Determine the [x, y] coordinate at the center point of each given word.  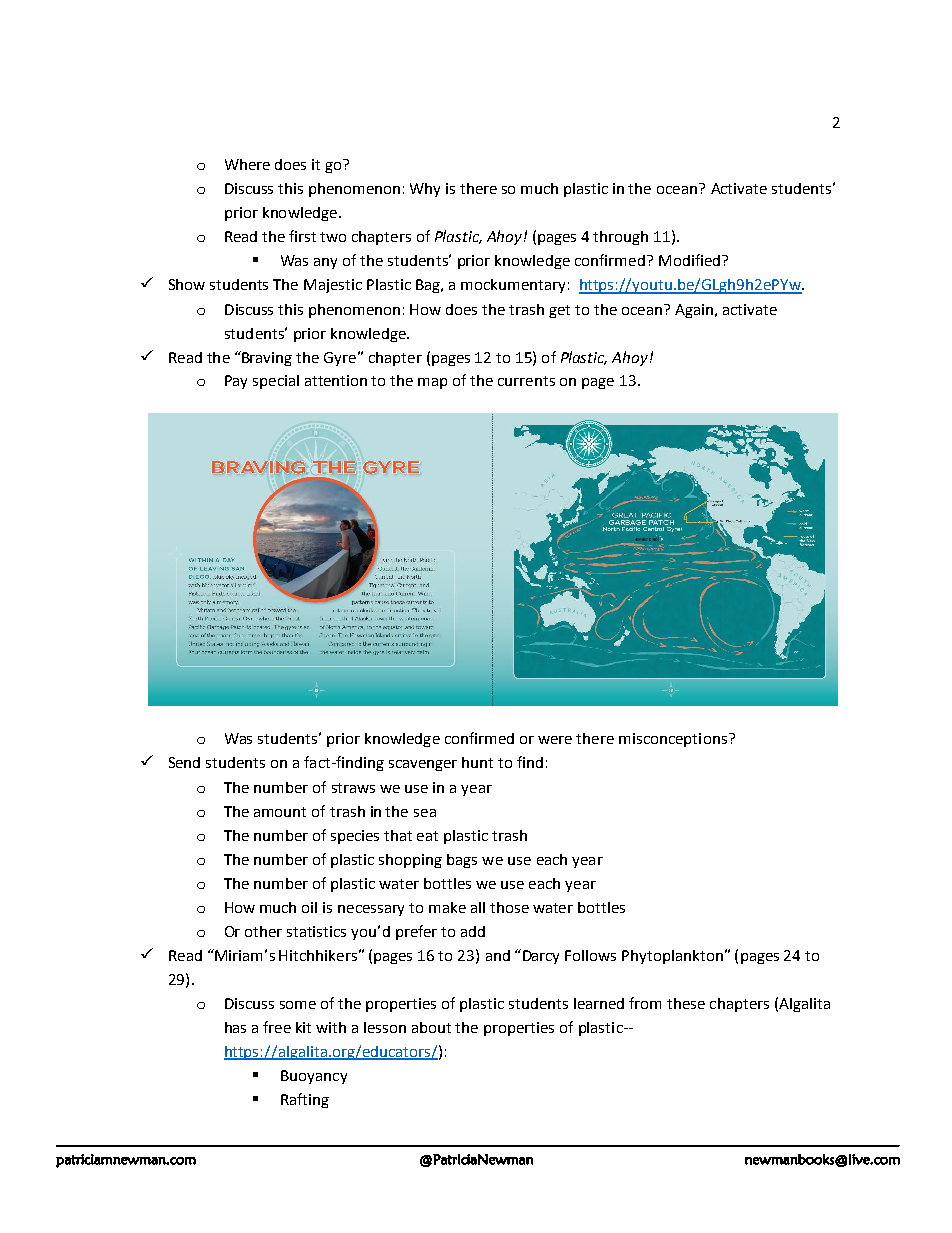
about [431, 1027]
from [645, 1003]
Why [425, 190]
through [620, 238]
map [432, 383]
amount [280, 812]
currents [526, 381]
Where [247, 164]
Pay [236, 382]
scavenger [423, 765]
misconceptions [673, 740]
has [235, 1027]
